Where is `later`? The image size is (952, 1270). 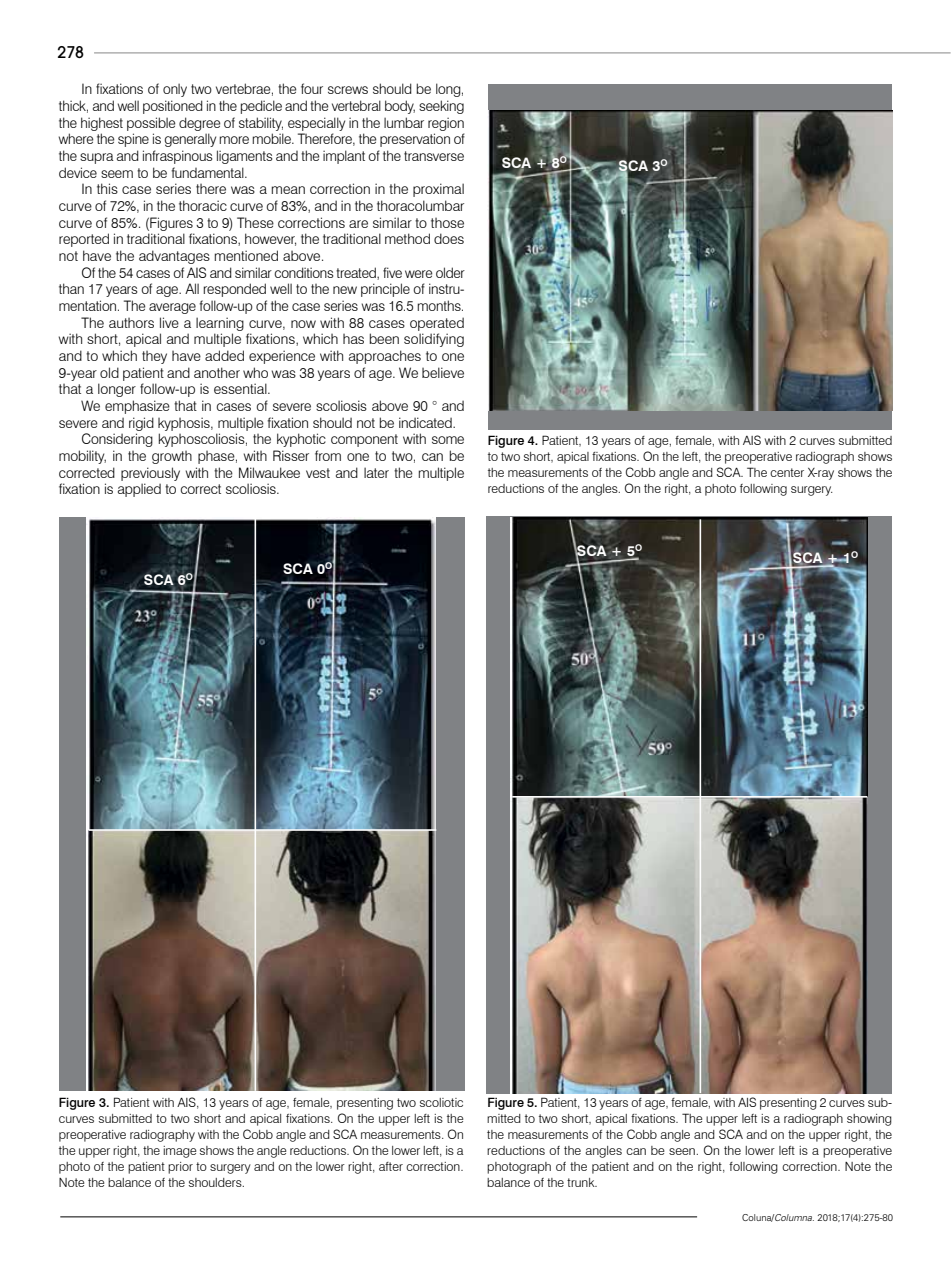 later is located at coordinates (376, 472).
